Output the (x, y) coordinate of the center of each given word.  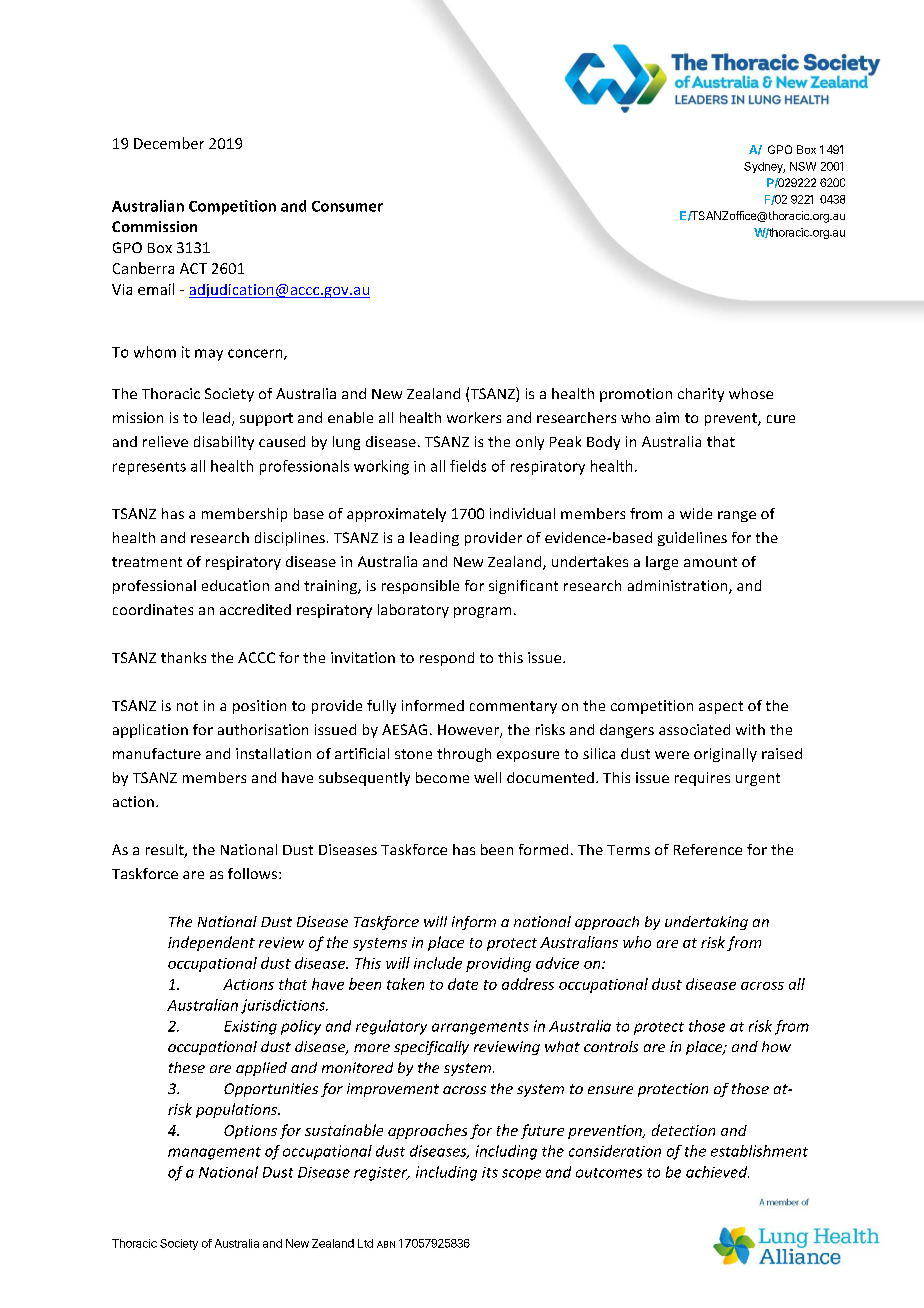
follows (252, 873)
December (169, 143)
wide (696, 513)
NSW (803, 166)
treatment (147, 562)
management (214, 1153)
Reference (708, 849)
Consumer (347, 206)
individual (522, 513)
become (442, 777)
